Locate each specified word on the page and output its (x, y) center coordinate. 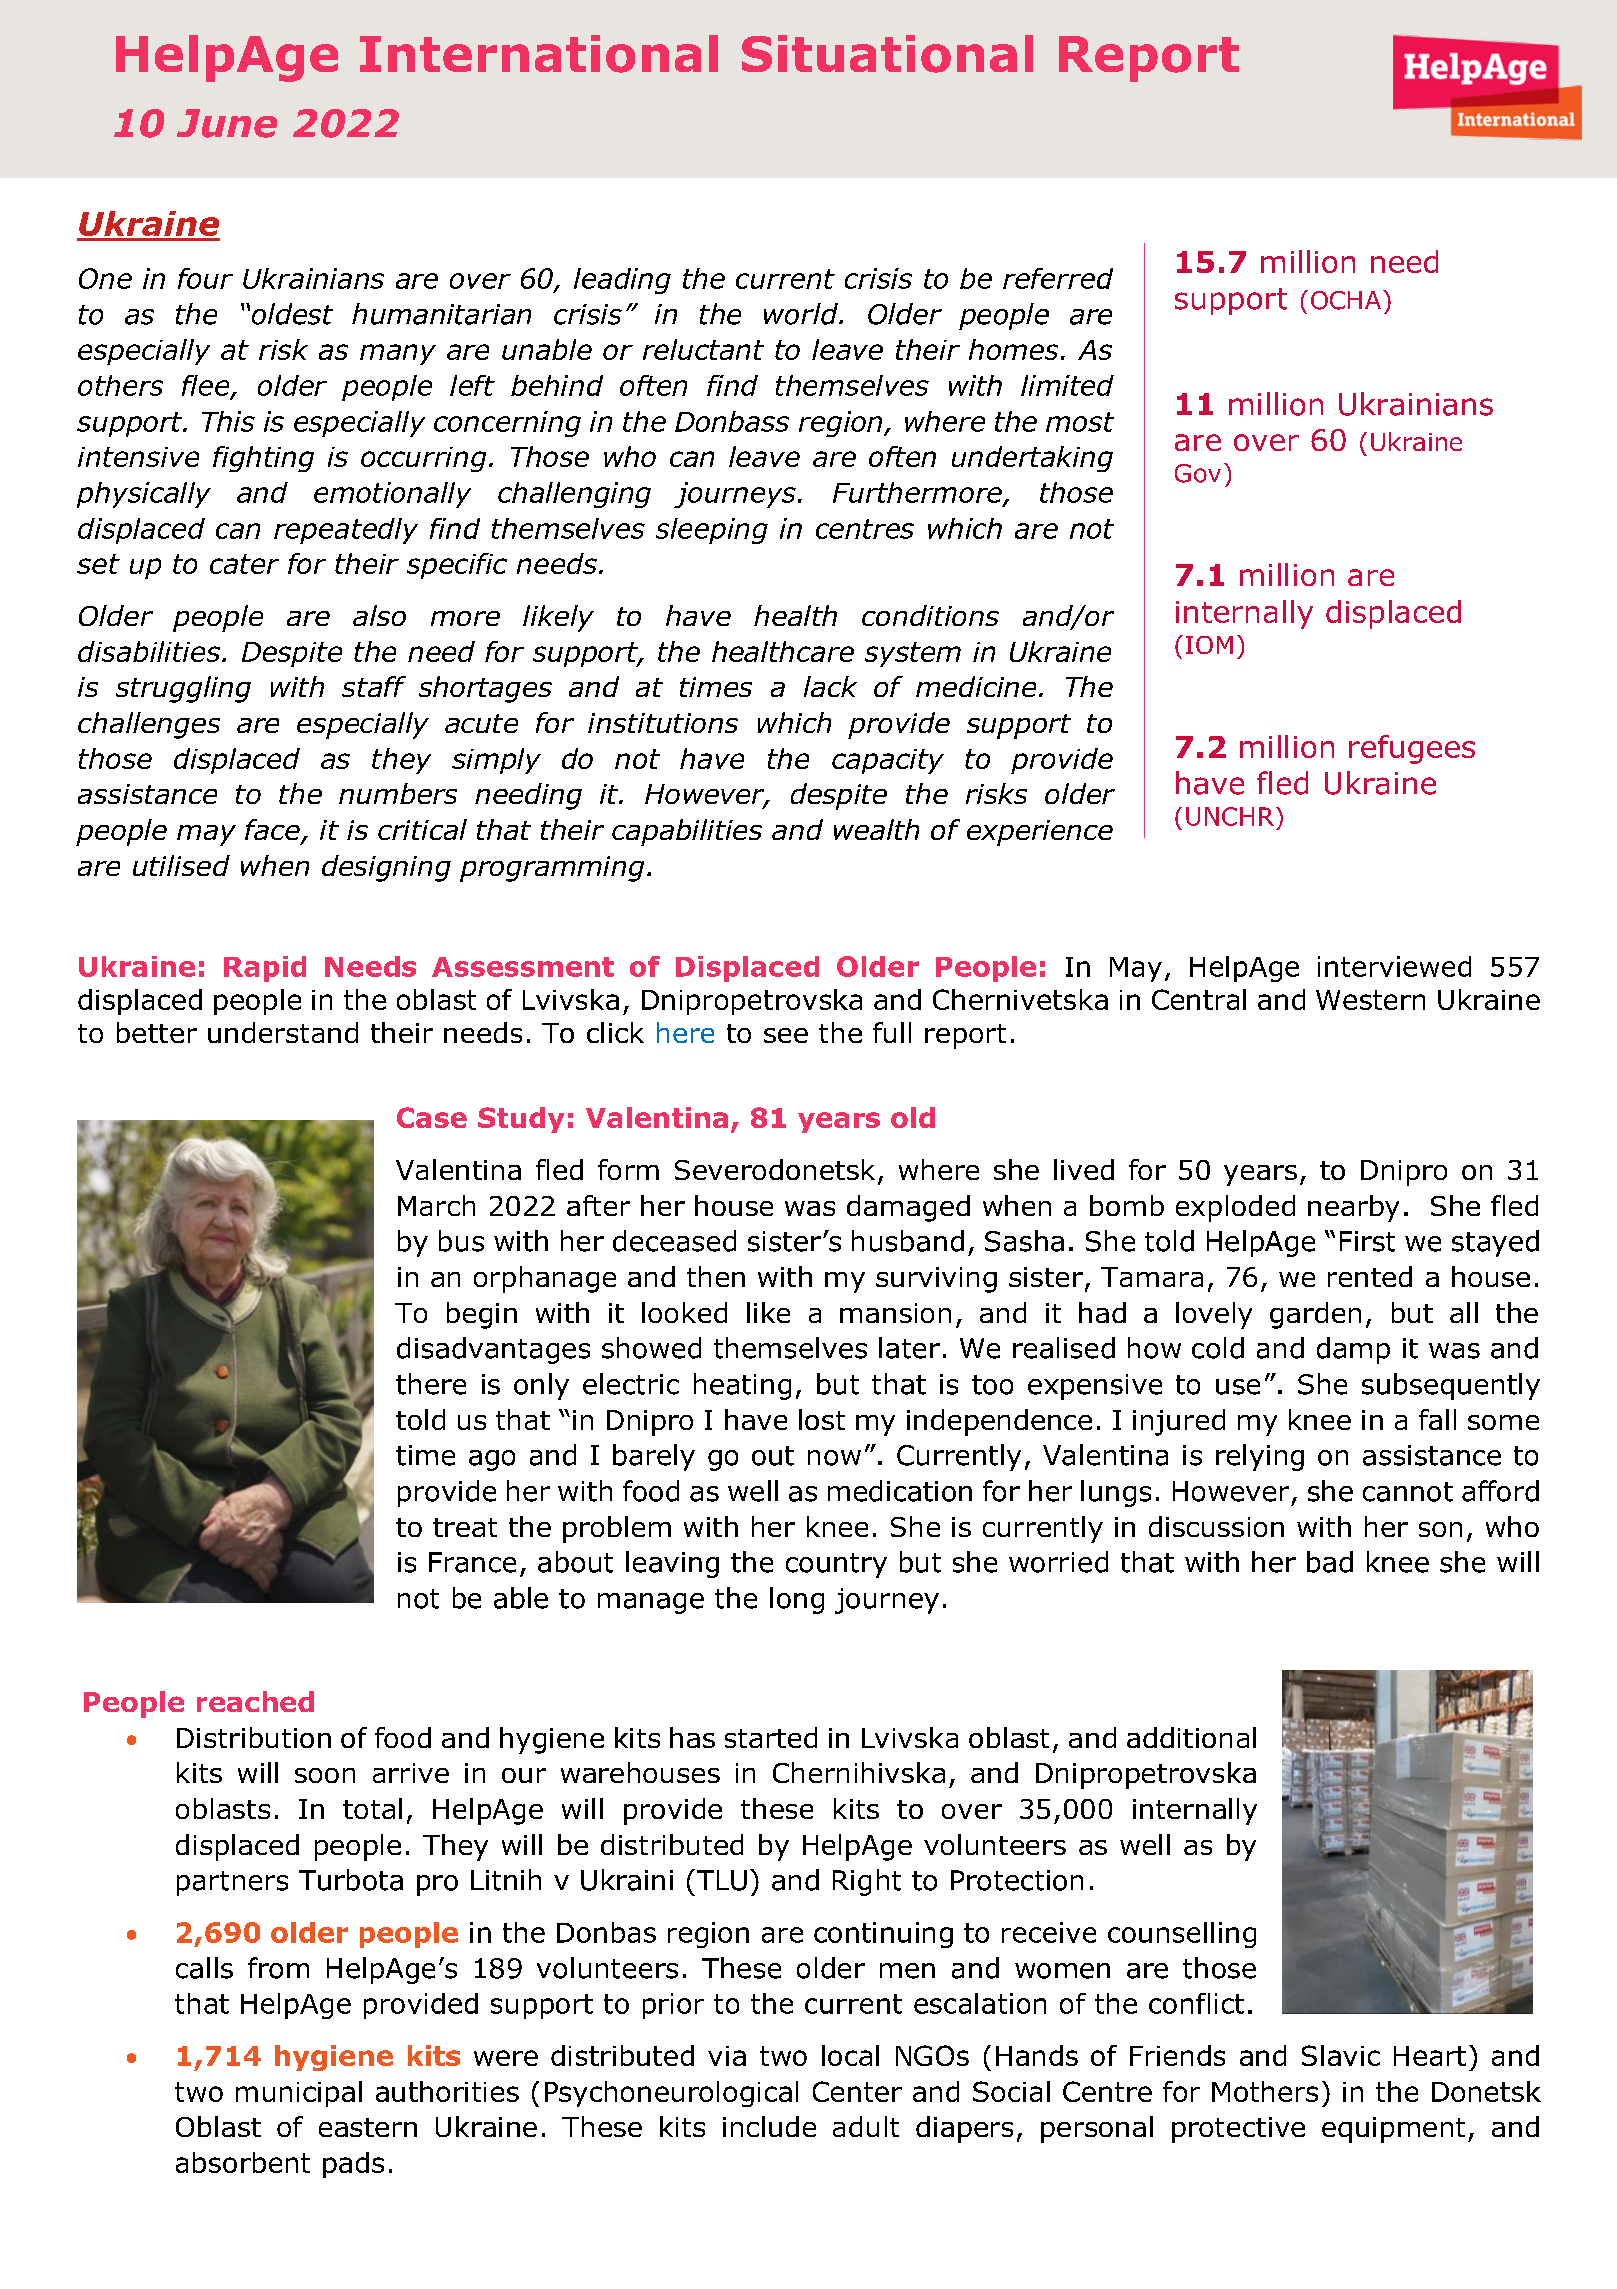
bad (1330, 1562)
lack (830, 686)
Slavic (1341, 2055)
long (797, 1600)
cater (244, 564)
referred (1058, 278)
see (786, 1035)
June (227, 123)
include (769, 2126)
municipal (299, 2094)
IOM (1209, 645)
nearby (1353, 1208)
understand (283, 1032)
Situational (887, 54)
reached (255, 1701)
